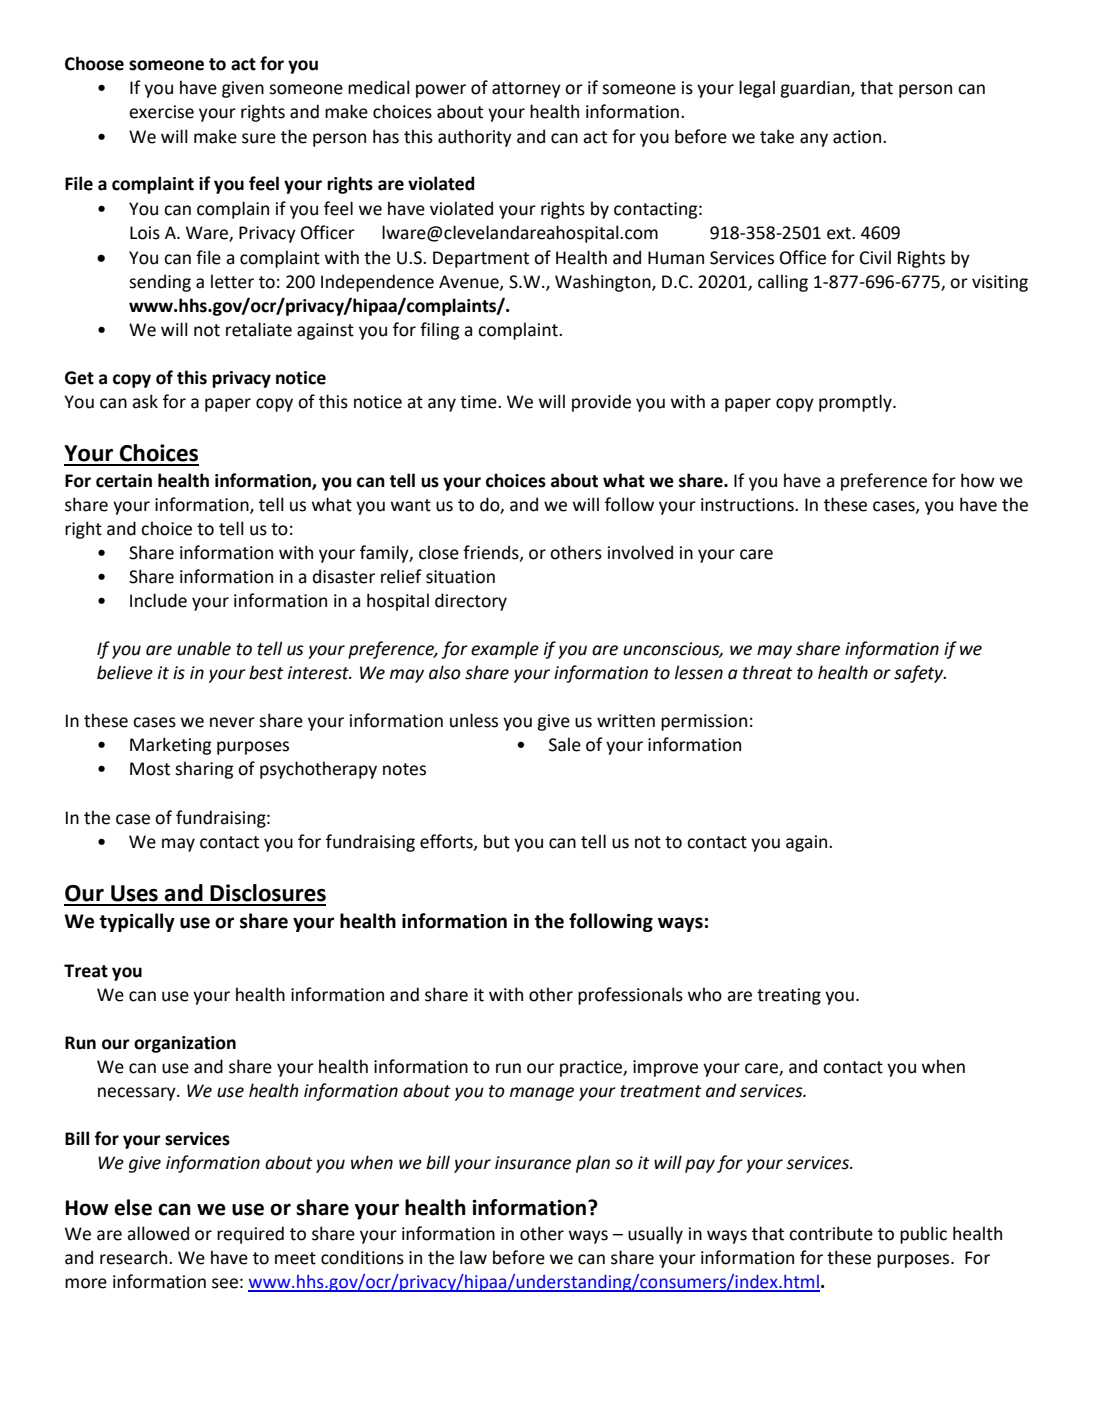 The width and height of the screenshot is (1097, 1419). I want to click on sharing, so click(204, 770).
